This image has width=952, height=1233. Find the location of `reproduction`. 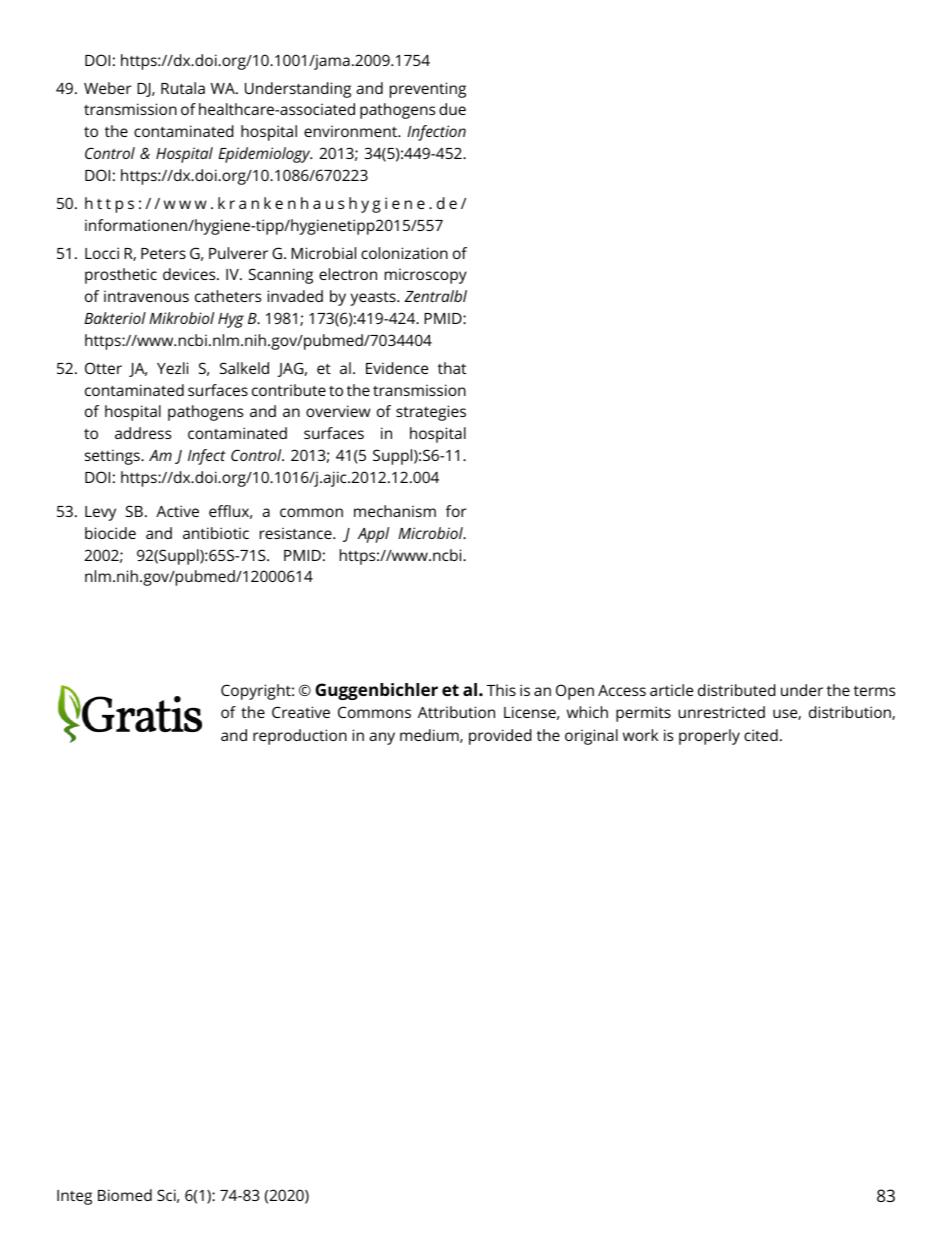

reproduction is located at coordinates (300, 737).
